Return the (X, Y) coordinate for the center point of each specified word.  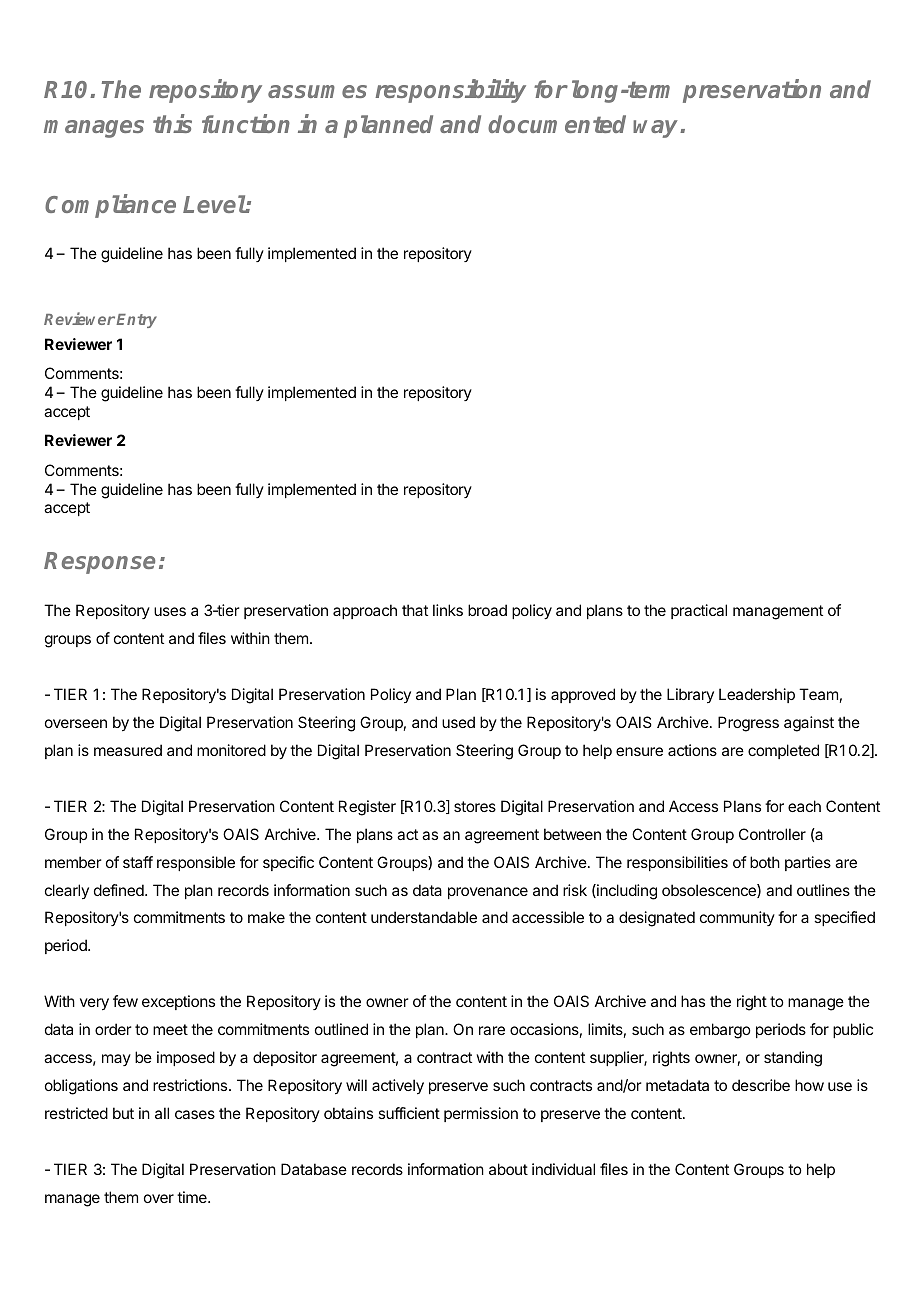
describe (761, 1085)
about (508, 1169)
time (193, 1197)
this (172, 124)
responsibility (450, 91)
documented (557, 124)
